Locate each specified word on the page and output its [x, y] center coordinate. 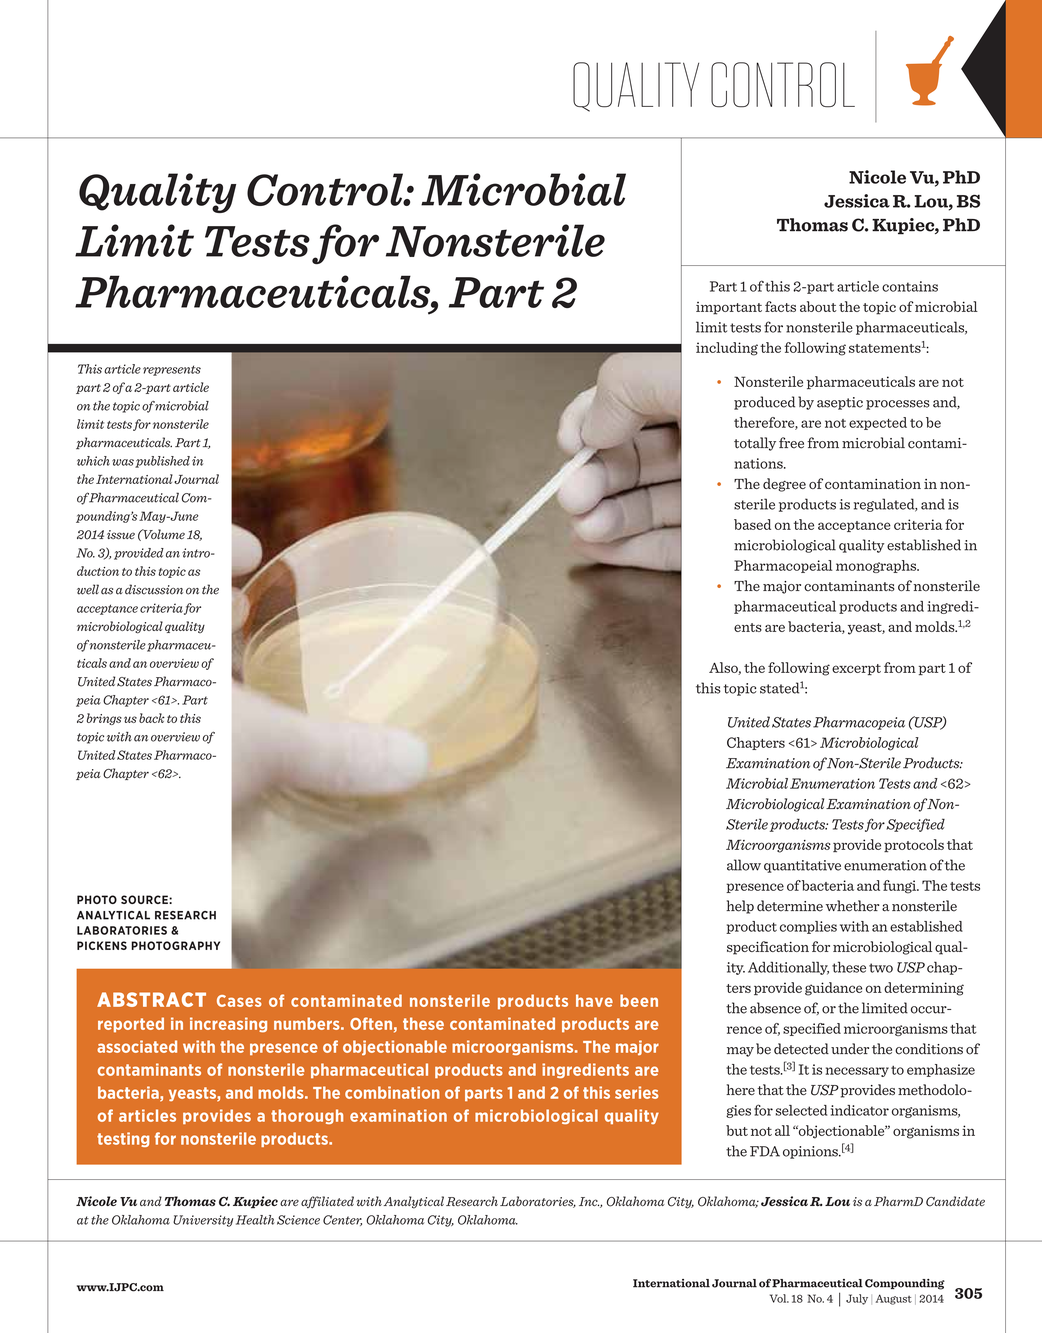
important [729, 308]
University [203, 1221]
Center [342, 1220]
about [818, 306]
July [857, 1299]
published [162, 462]
